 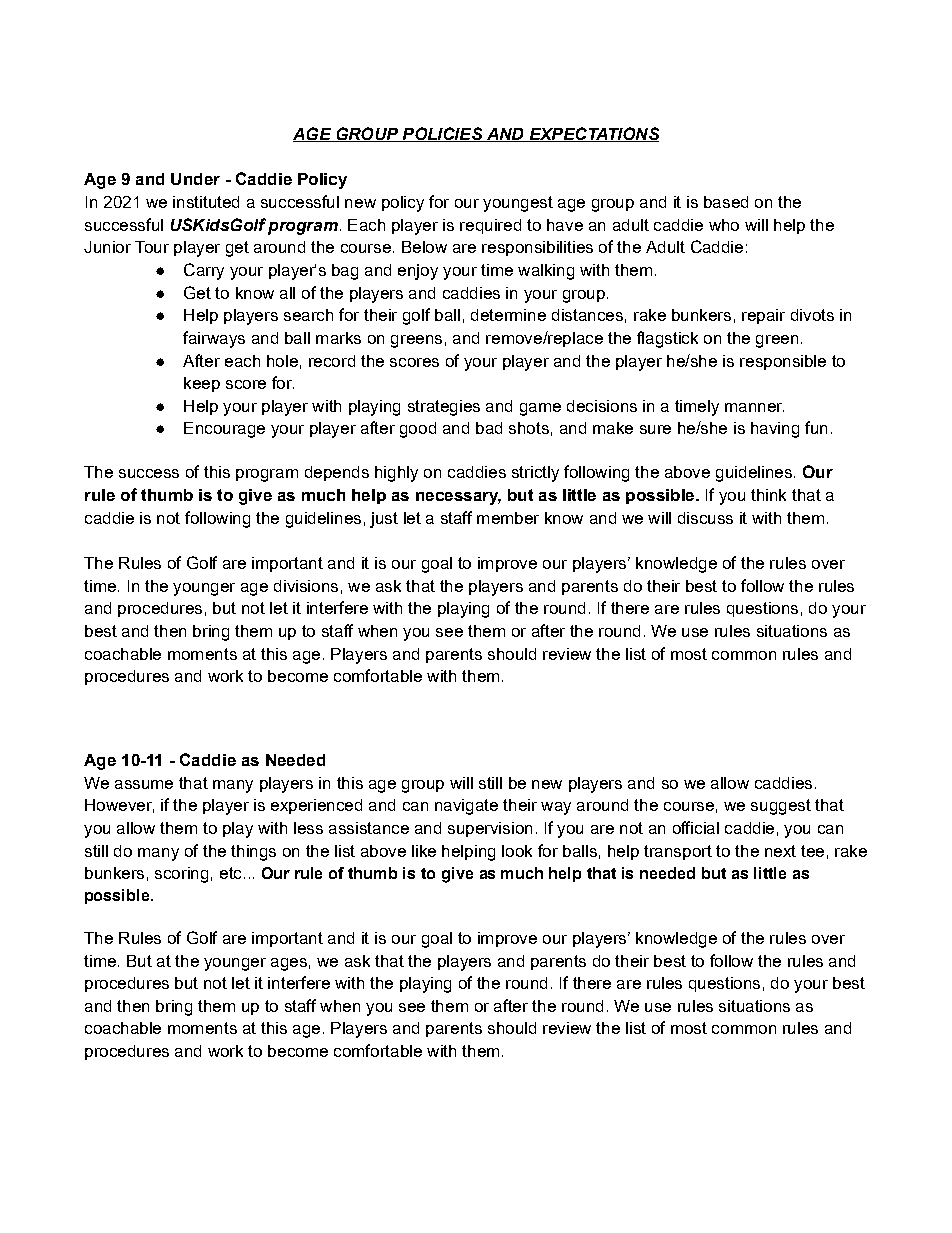 What do you see at coordinates (306, 586) in the document?
I see `divisions` at bounding box center [306, 586].
